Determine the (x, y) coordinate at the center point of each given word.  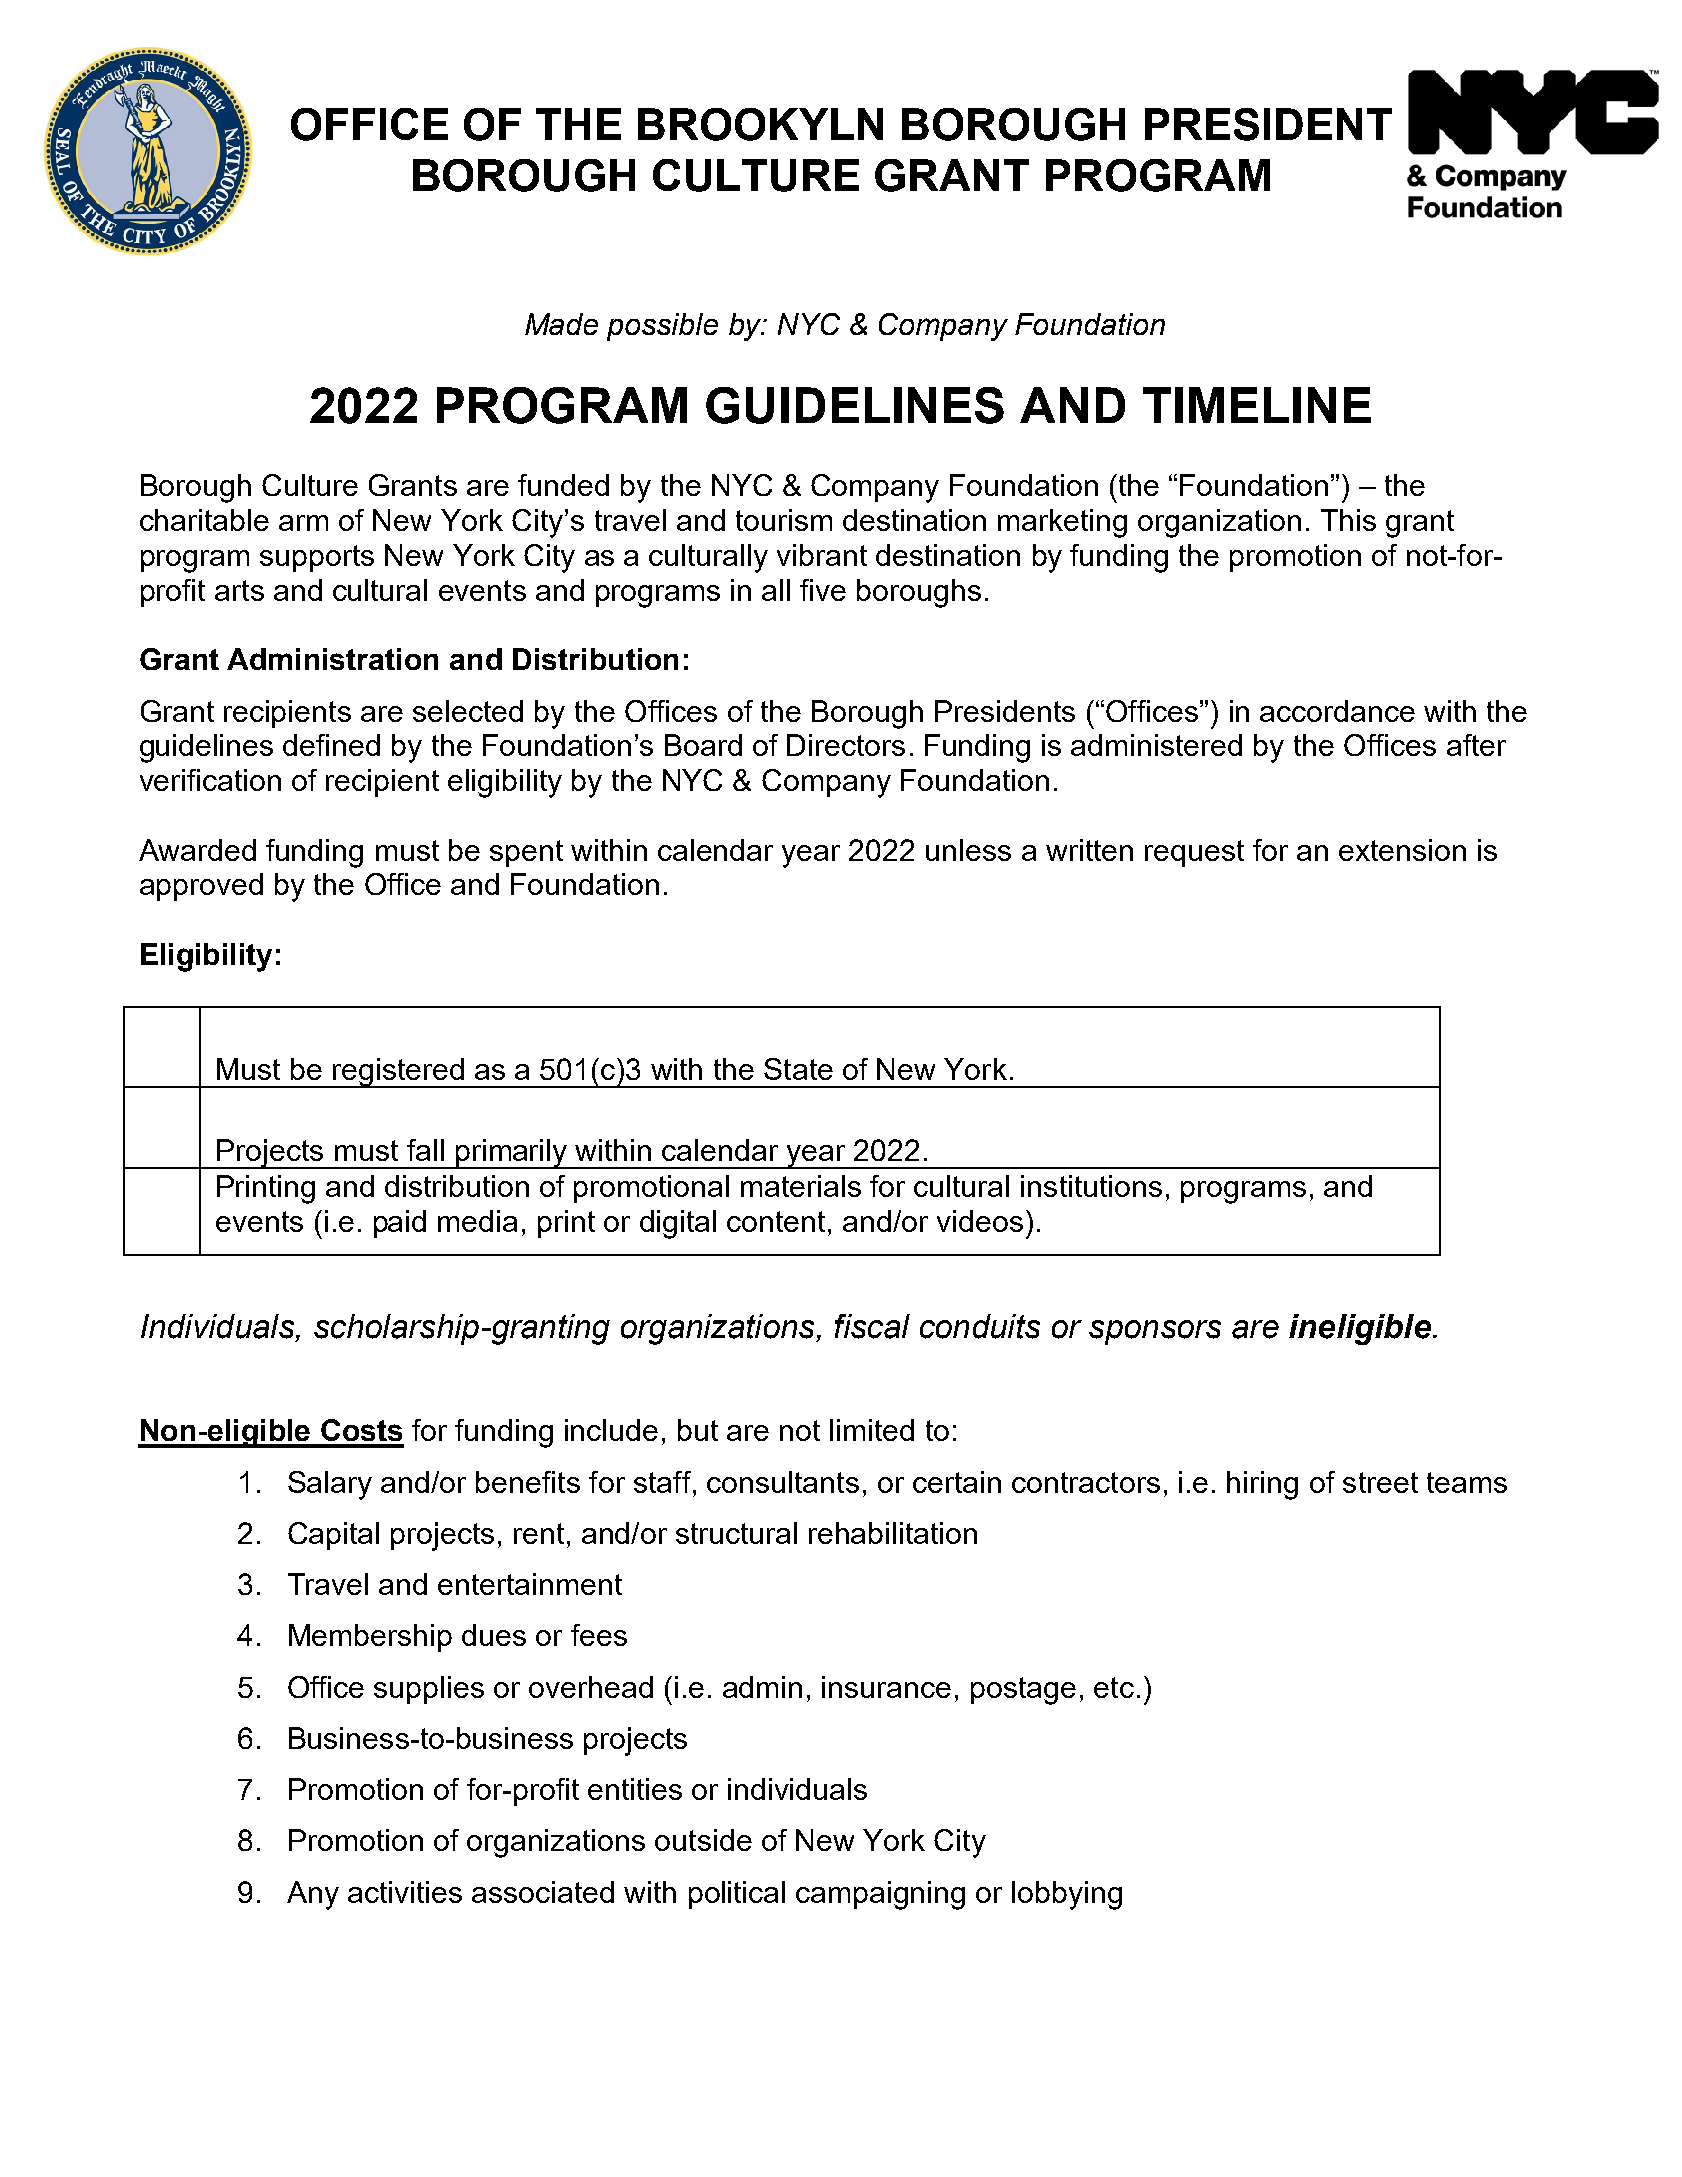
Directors (846, 745)
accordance (1337, 711)
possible (662, 327)
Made (561, 324)
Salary (330, 1485)
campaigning (880, 1895)
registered (398, 1073)
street (1380, 1482)
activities (405, 1892)
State (798, 1069)
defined (331, 745)
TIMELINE (1257, 405)
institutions (1091, 1186)
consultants (783, 1482)
